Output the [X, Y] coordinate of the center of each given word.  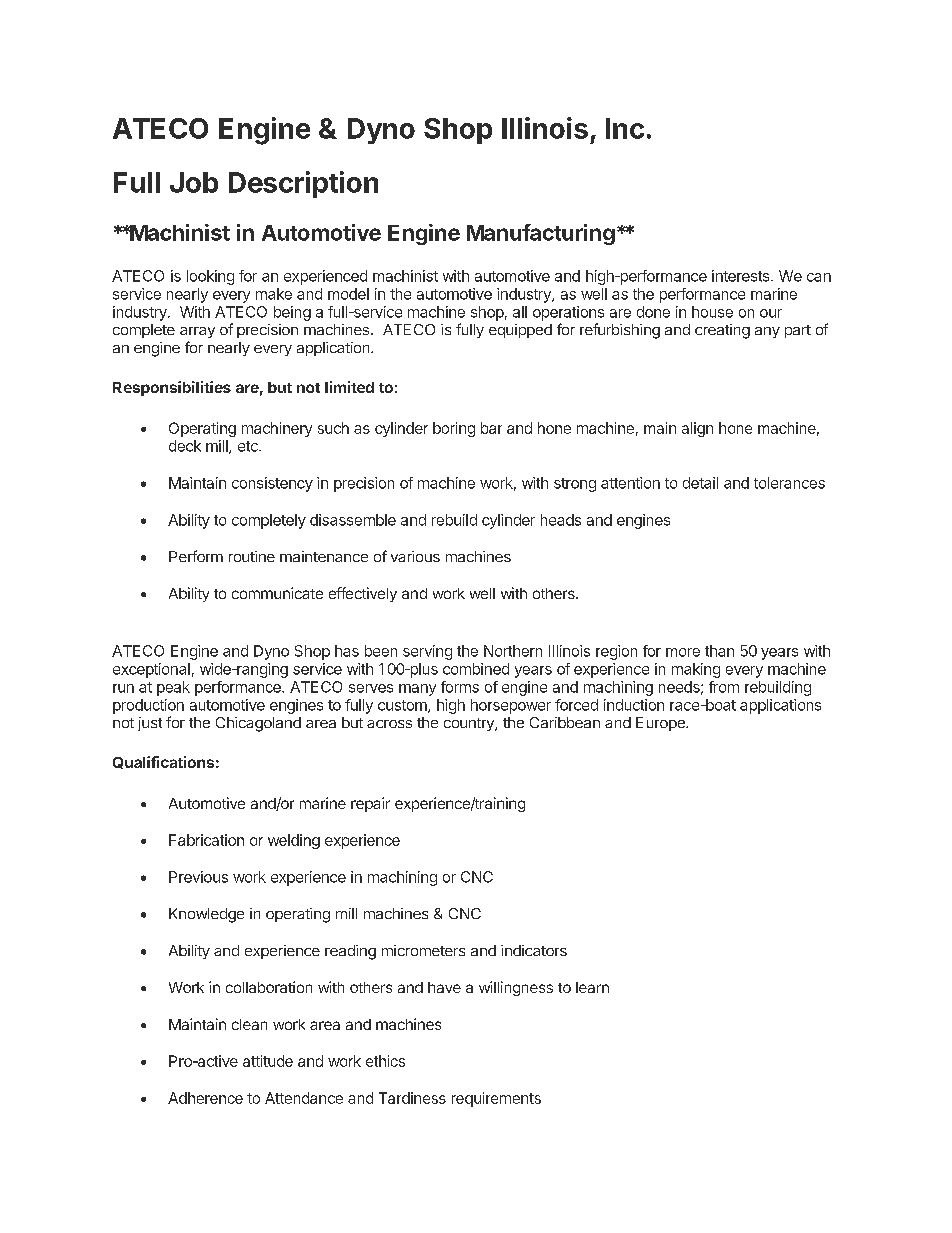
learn [592, 987]
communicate [277, 593]
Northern [513, 651]
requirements [496, 1099]
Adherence [205, 1098]
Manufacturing [541, 234]
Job [194, 182]
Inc [625, 128]
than [719, 651]
